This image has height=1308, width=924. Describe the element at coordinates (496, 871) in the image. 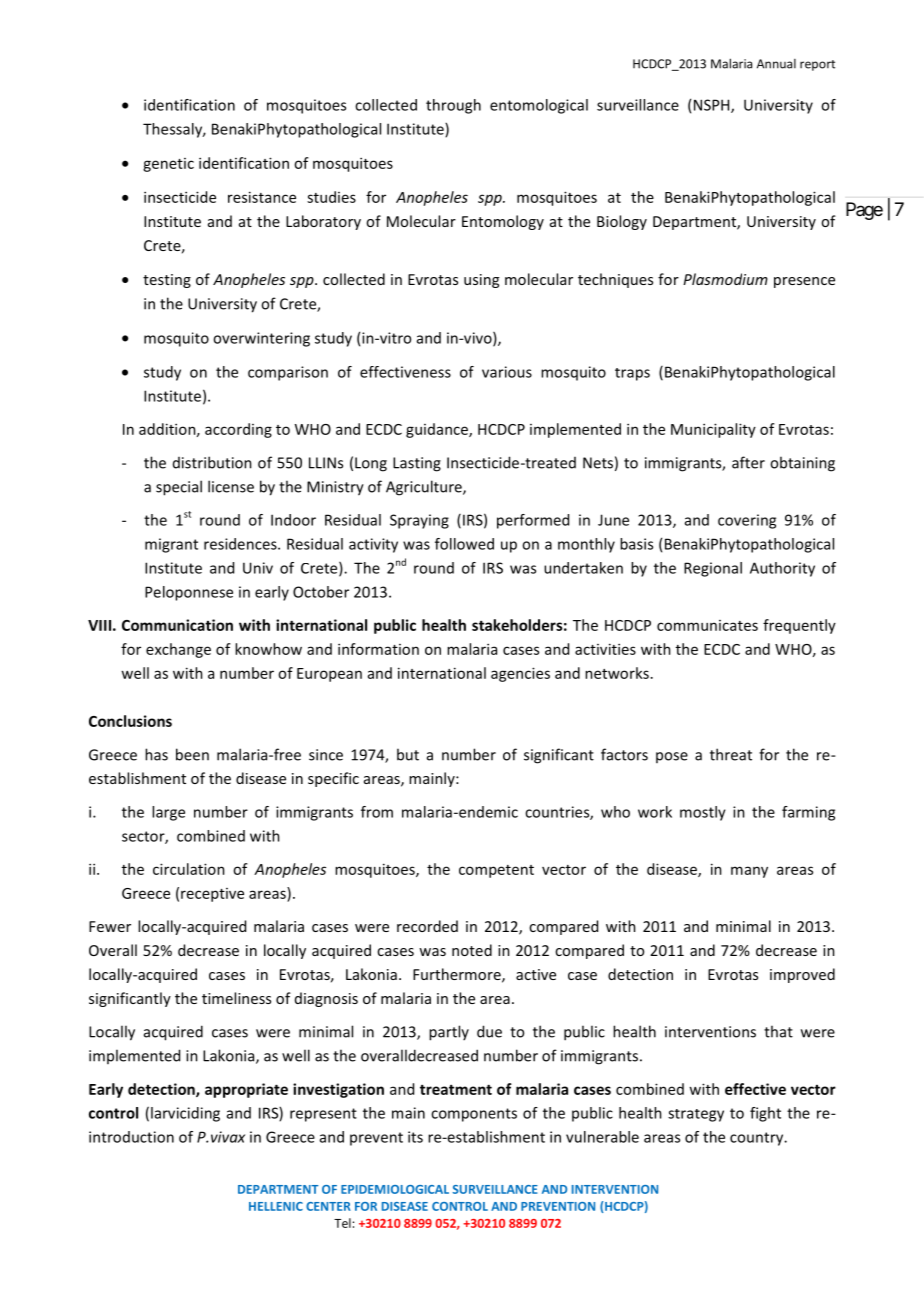

I see `competent` at that location.
